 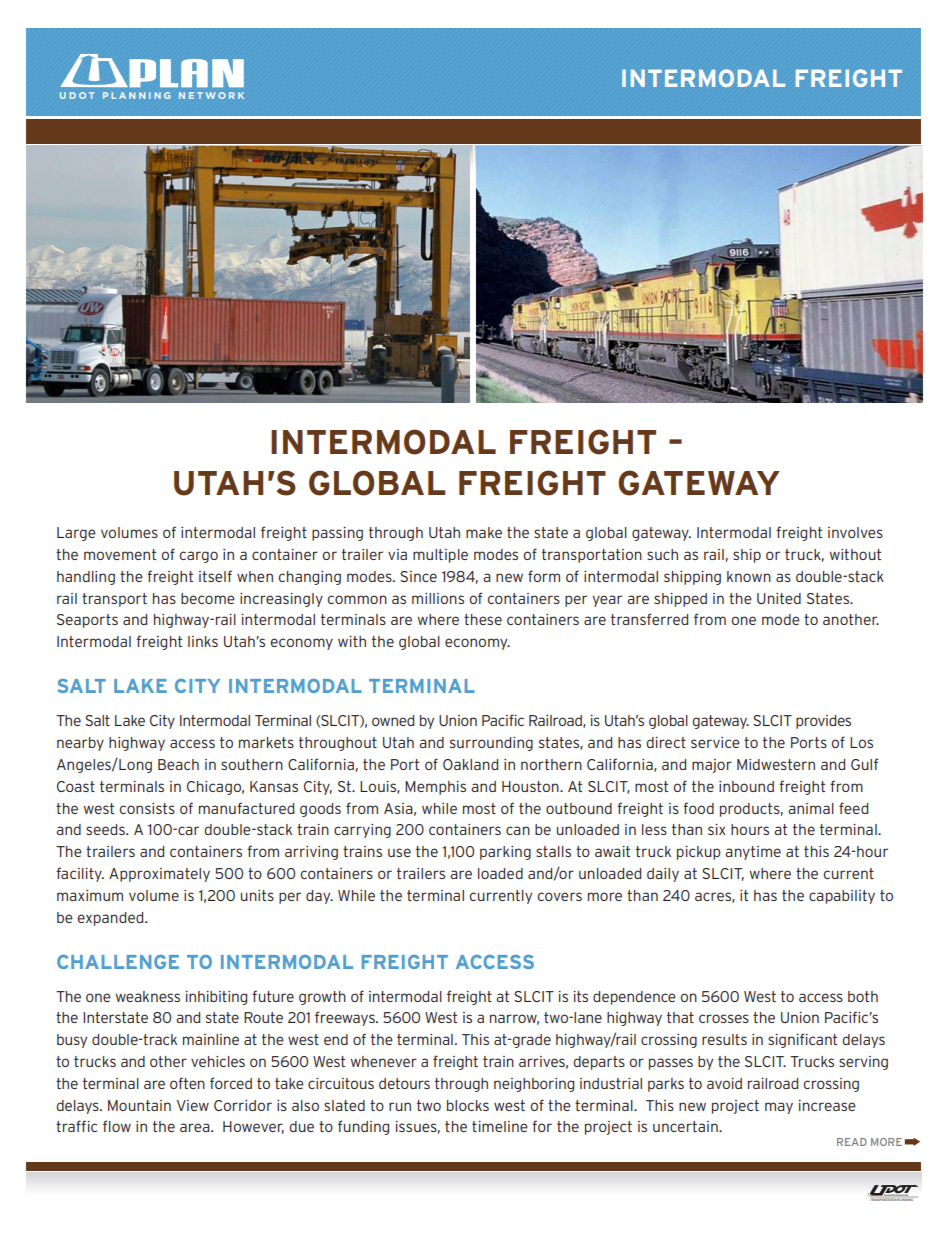 I want to click on View, so click(x=193, y=1105).
